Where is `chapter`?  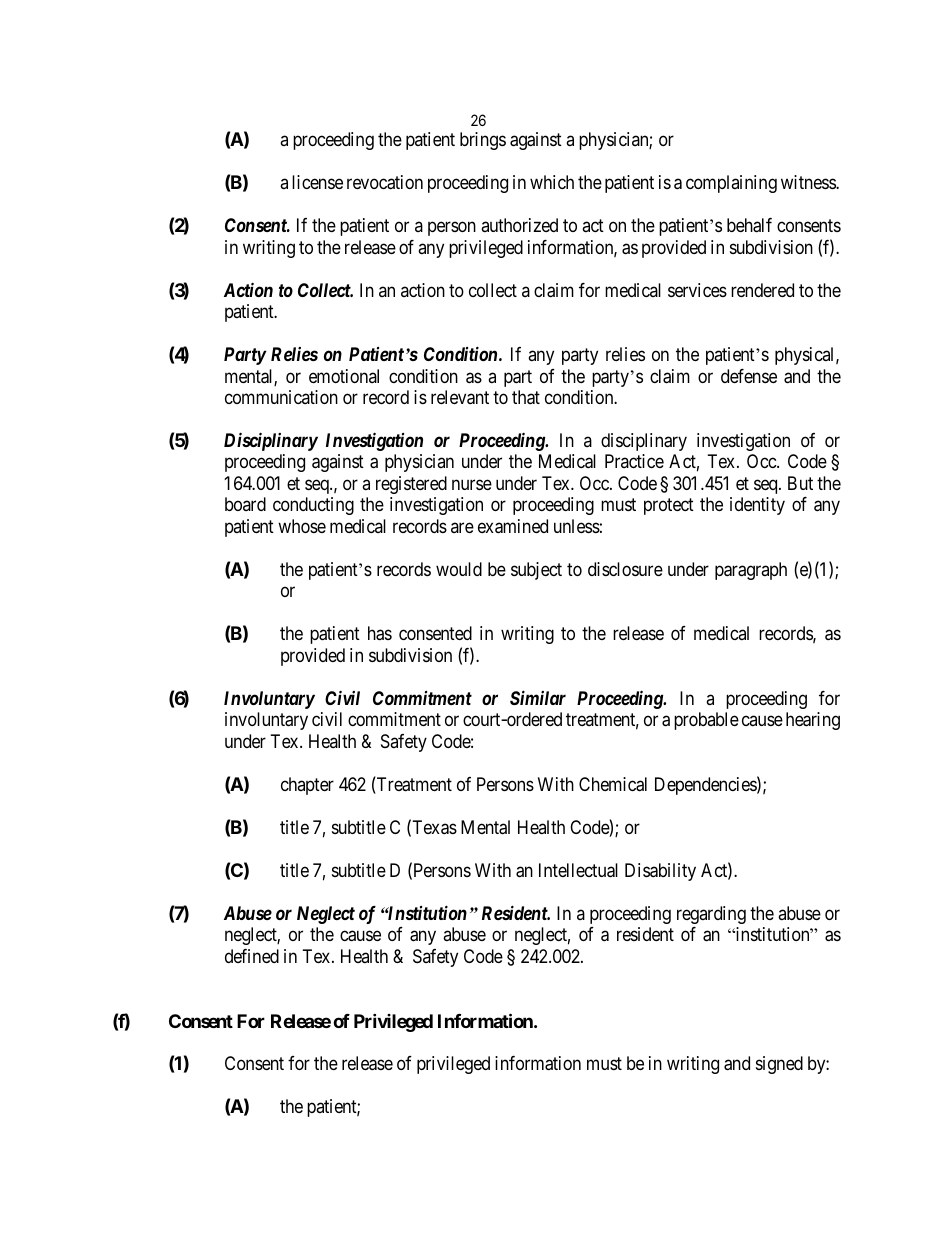
chapter is located at coordinates (307, 786).
